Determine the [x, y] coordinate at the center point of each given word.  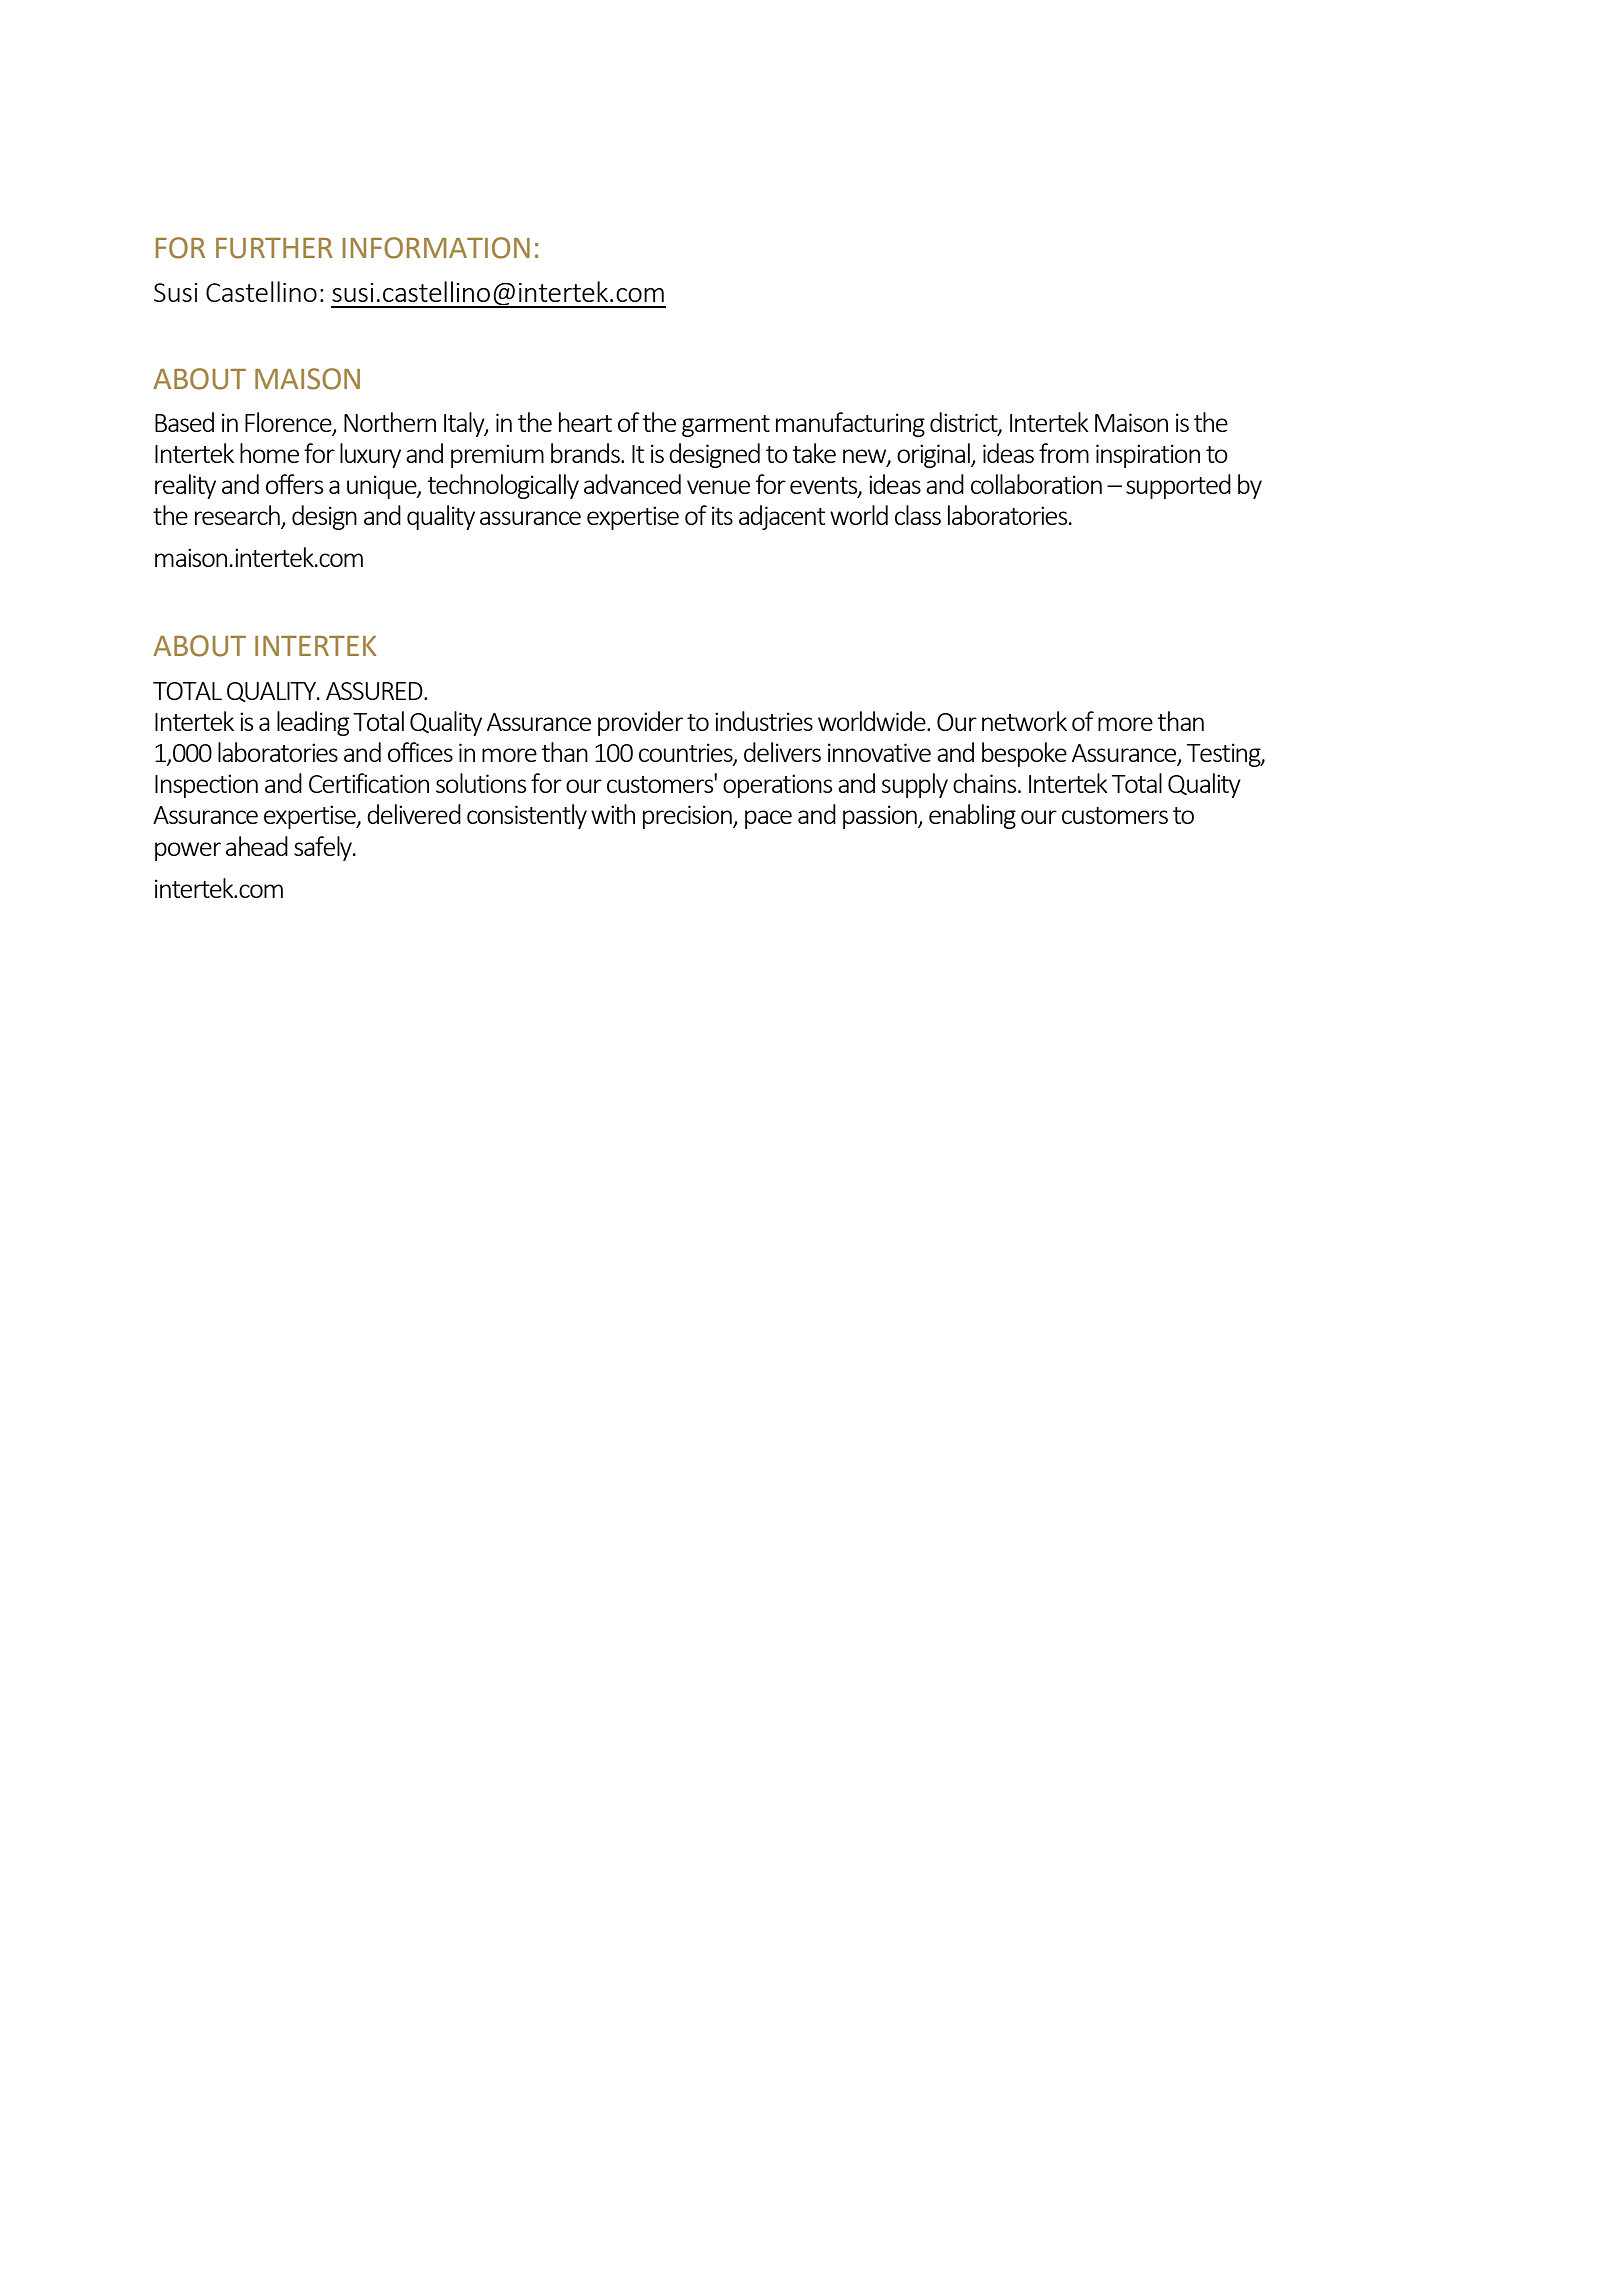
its [722, 515]
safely [324, 848]
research [238, 516]
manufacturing [850, 424]
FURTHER [274, 248]
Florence [289, 423]
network [1024, 721]
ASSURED [375, 691]
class [918, 515]
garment [726, 426]
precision [688, 817]
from [1064, 453]
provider [640, 723]
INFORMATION [436, 248]
